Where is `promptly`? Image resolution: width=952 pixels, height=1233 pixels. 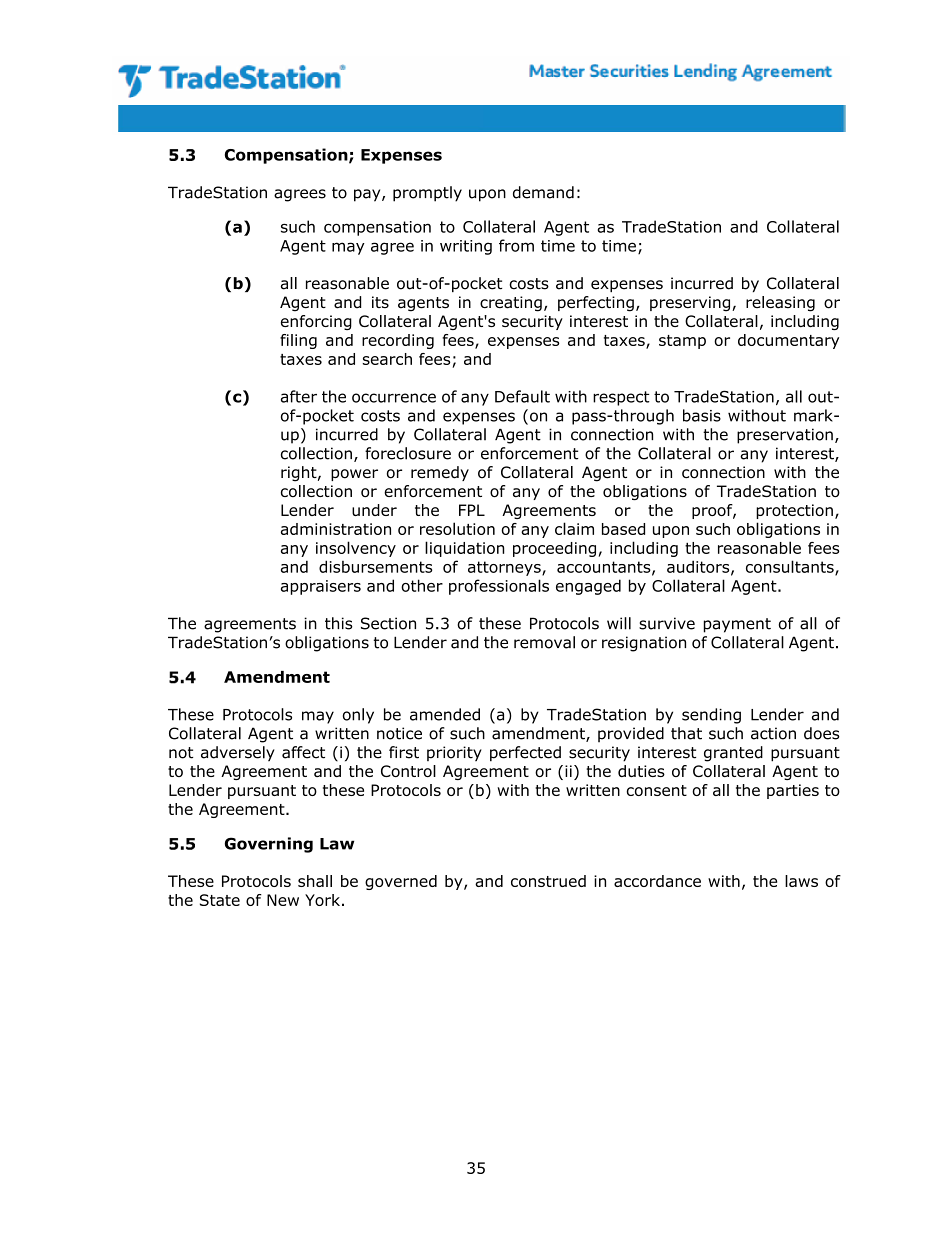 promptly is located at coordinates (427, 194).
